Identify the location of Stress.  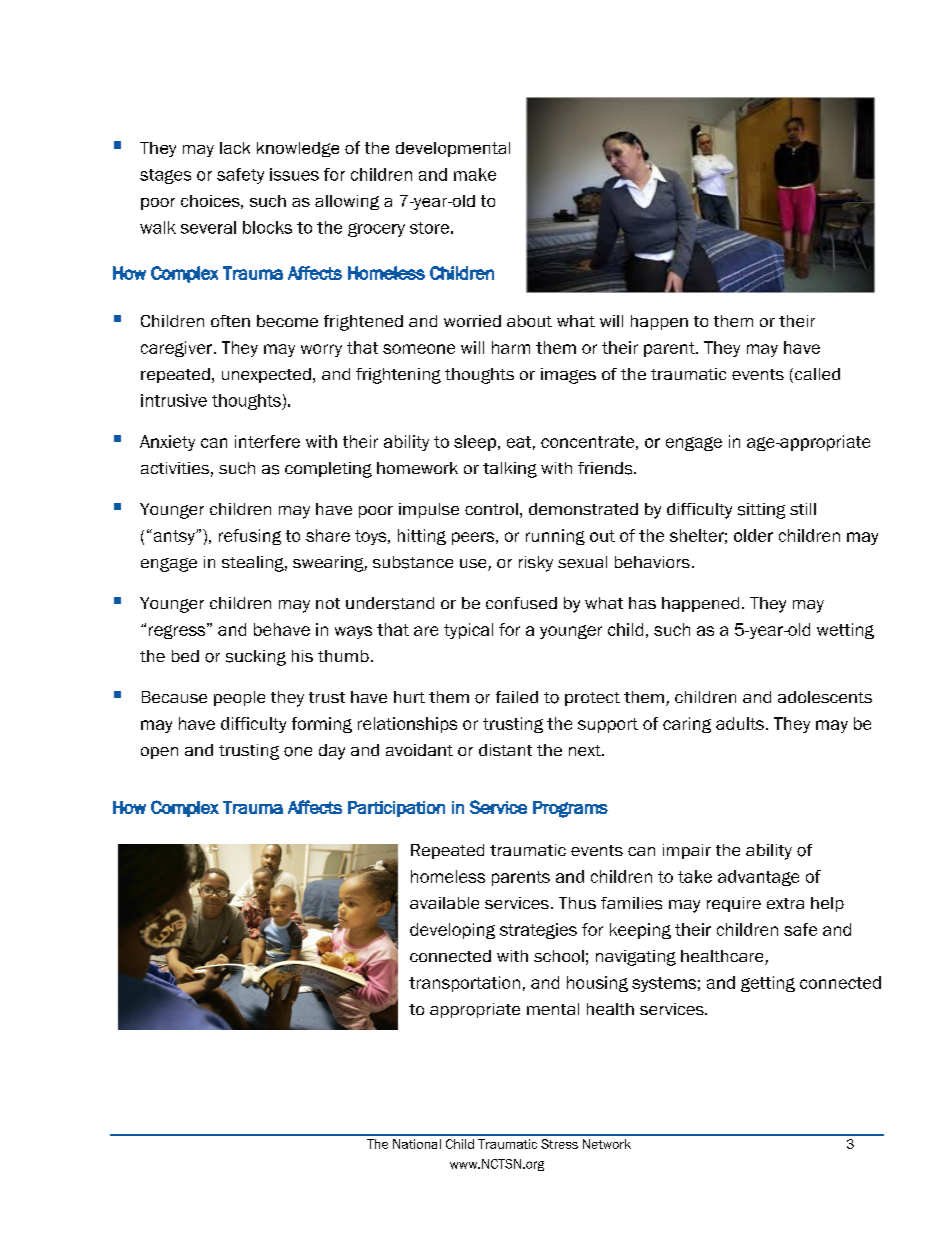
(559, 1144).
